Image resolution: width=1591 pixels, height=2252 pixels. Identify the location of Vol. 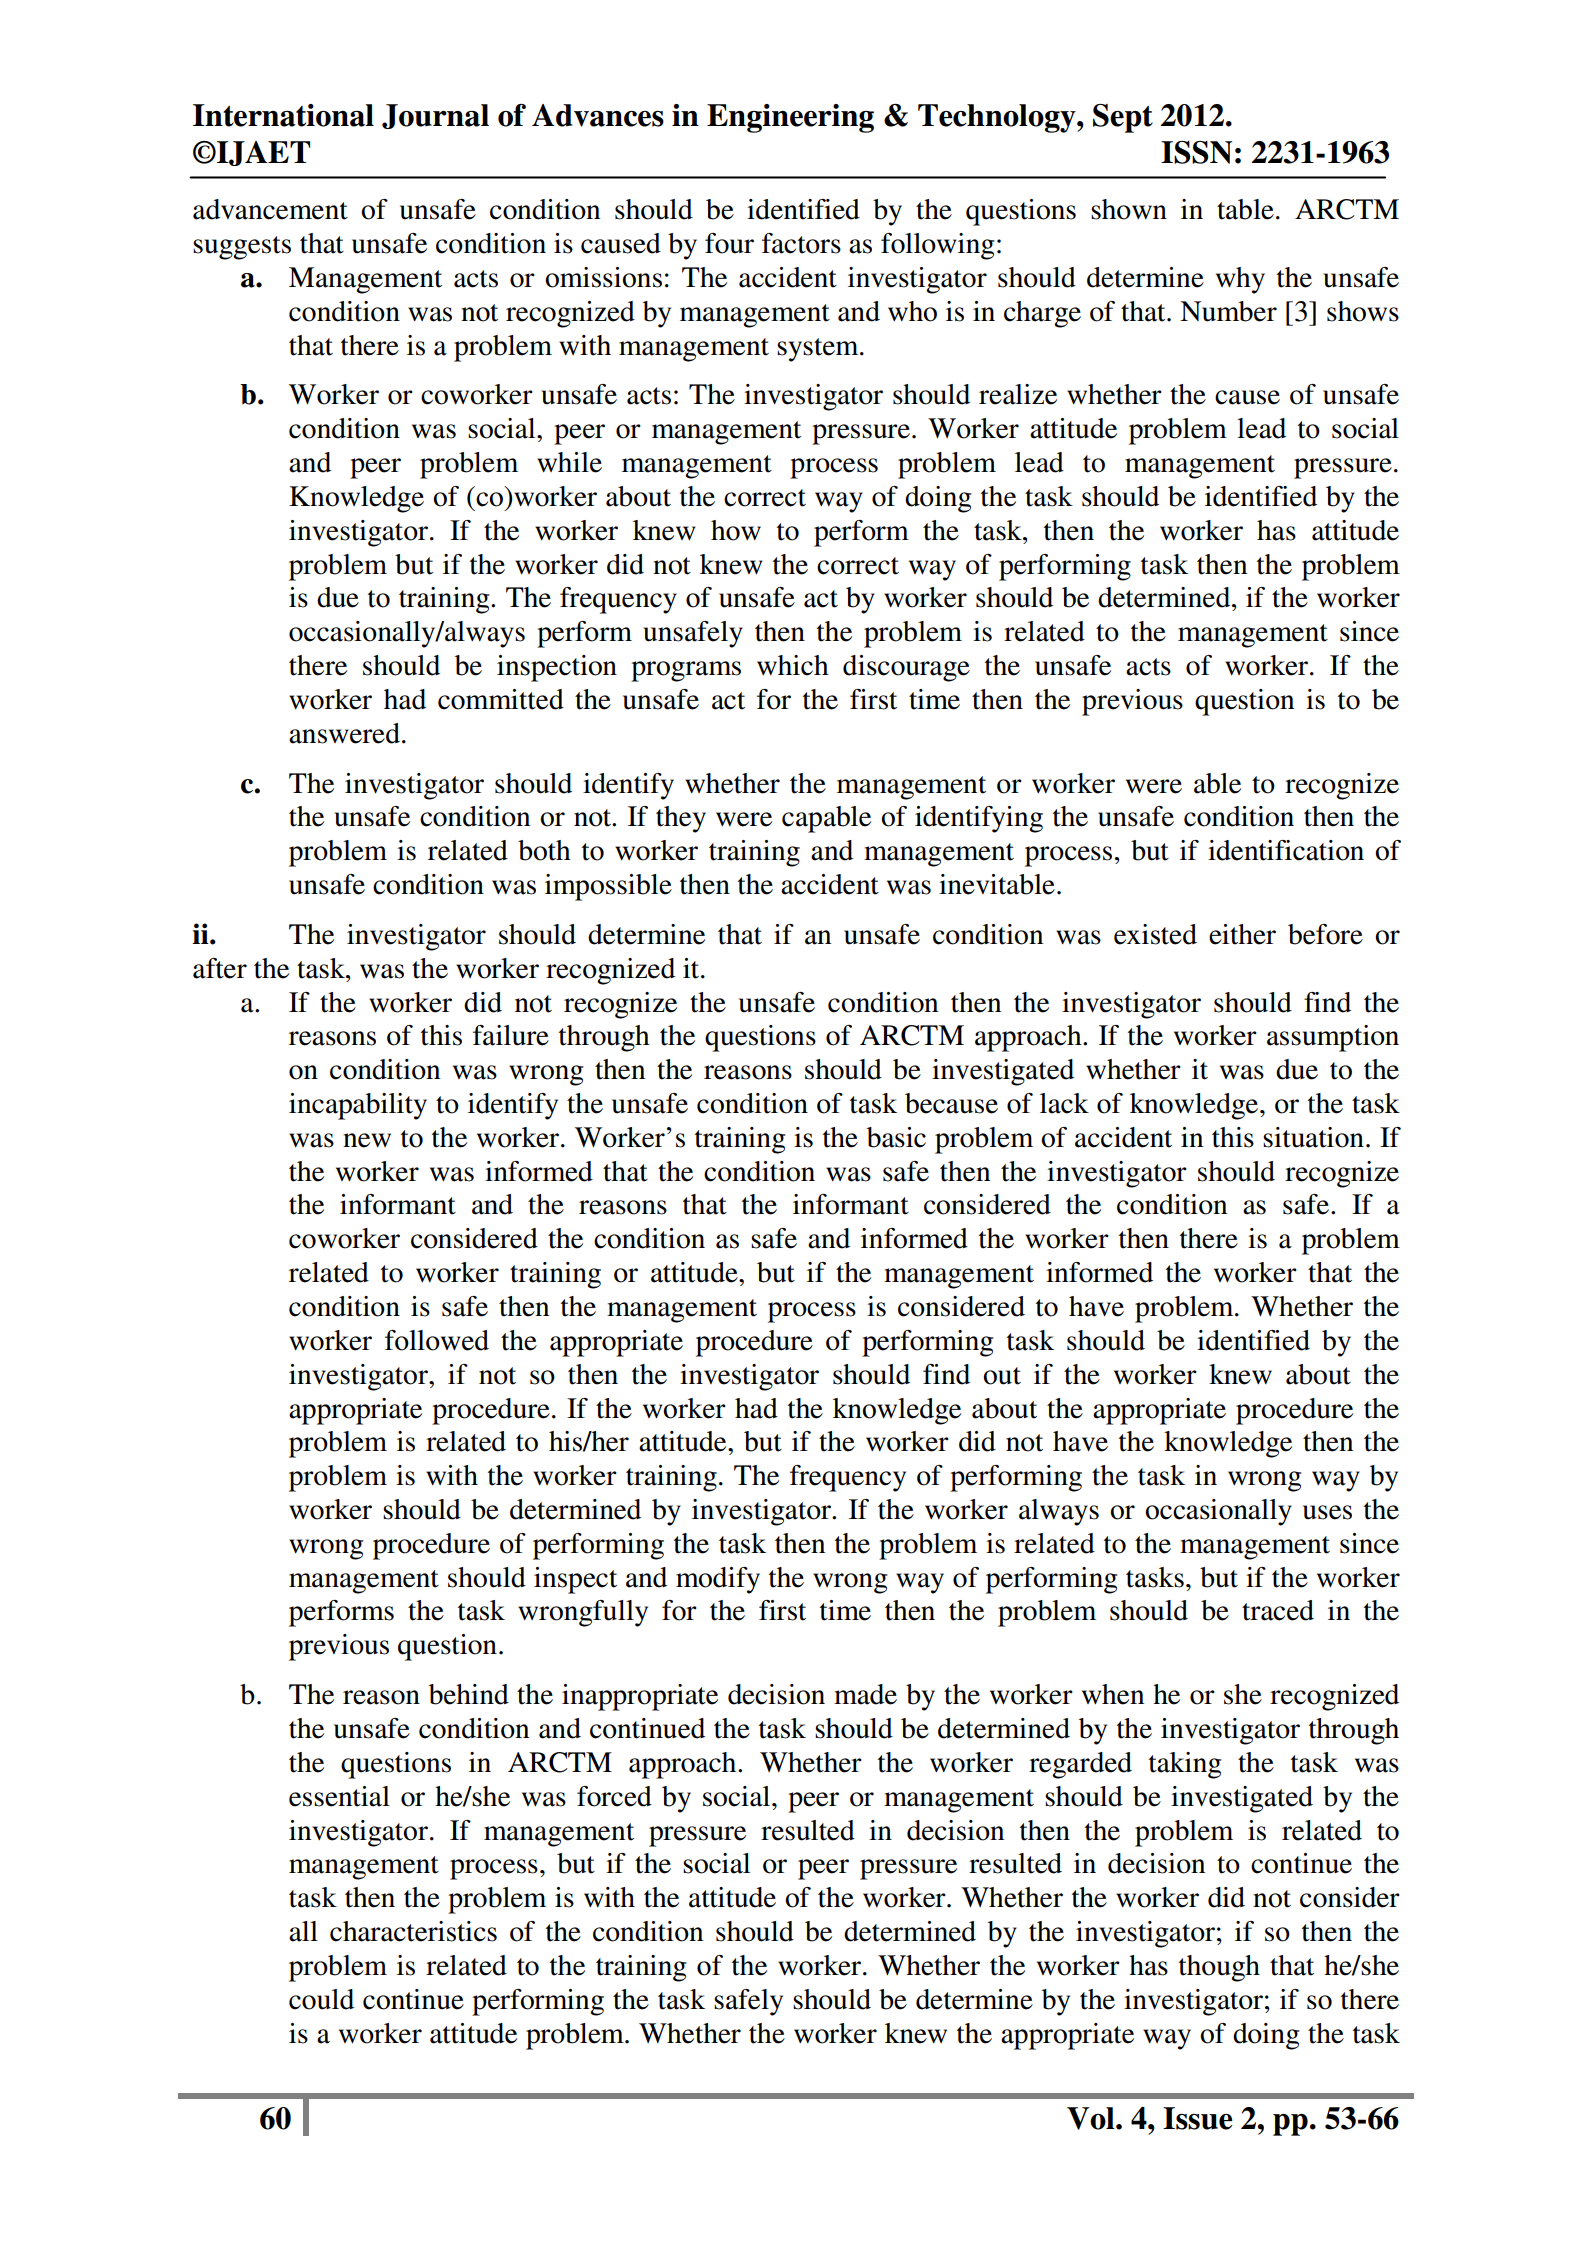
(1092, 2118).
